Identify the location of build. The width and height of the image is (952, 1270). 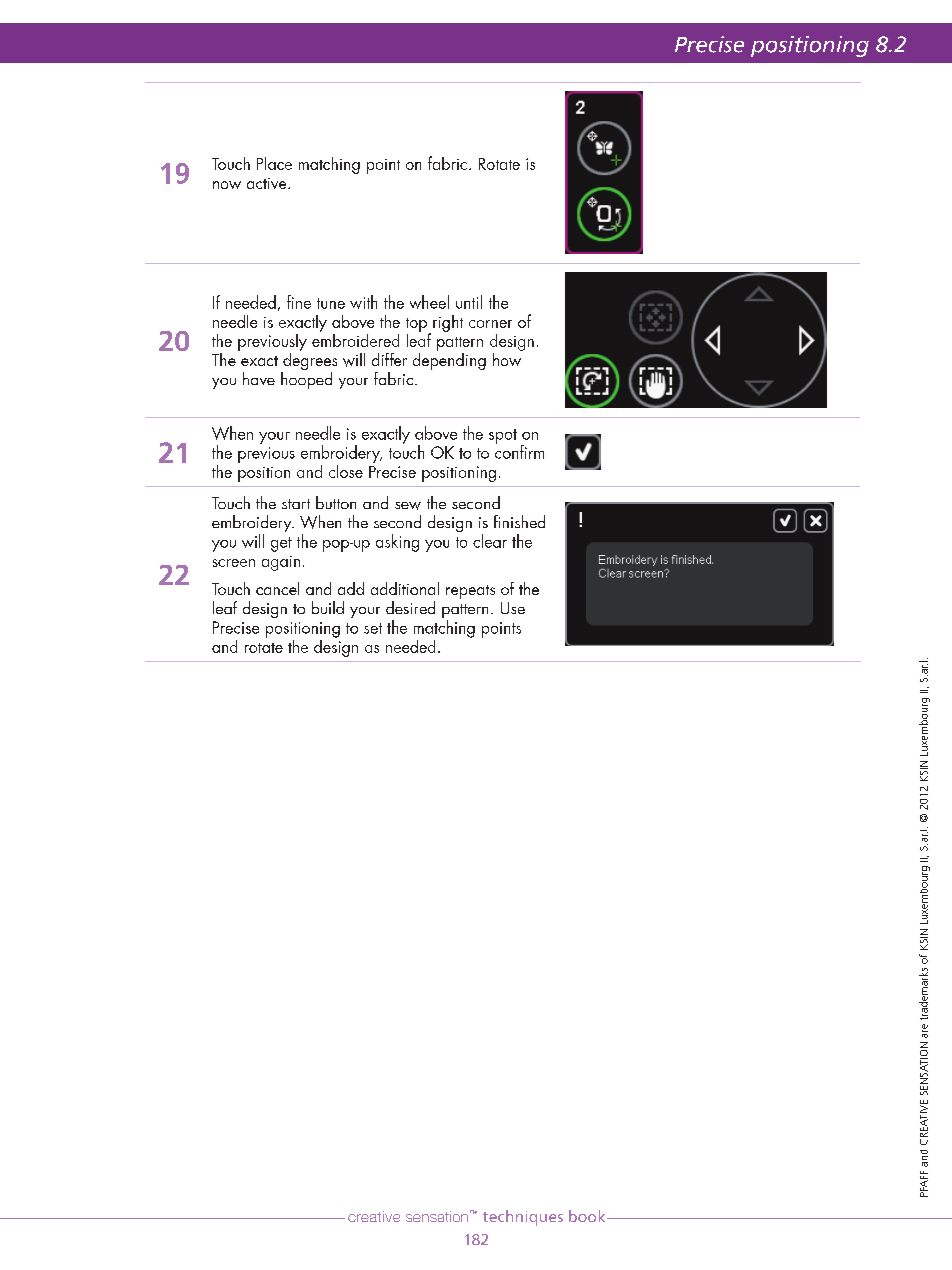
(328, 607).
